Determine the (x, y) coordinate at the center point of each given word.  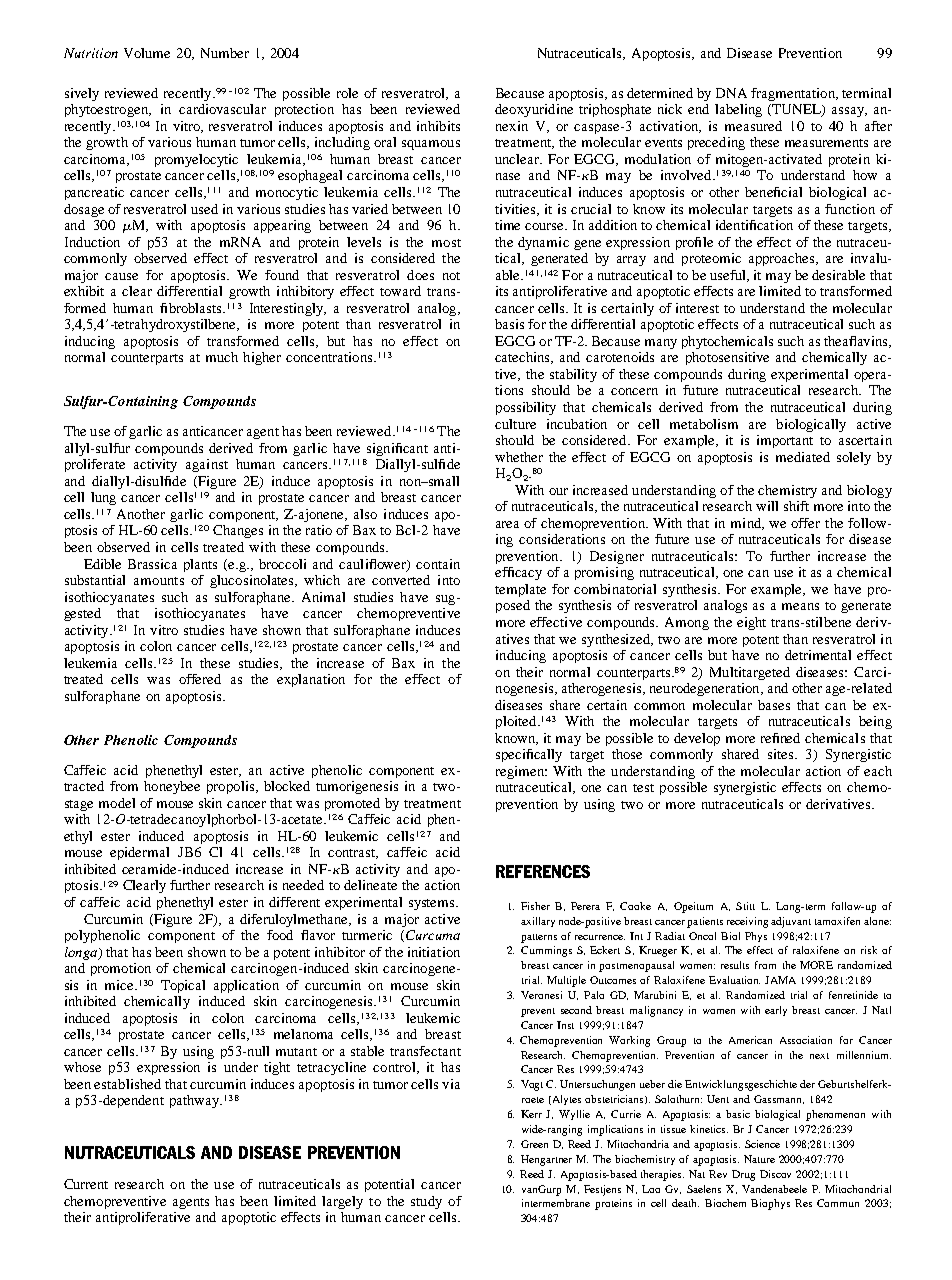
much (222, 357)
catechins (523, 358)
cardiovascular (222, 109)
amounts (159, 581)
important (785, 441)
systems (433, 904)
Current (86, 1184)
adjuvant (791, 922)
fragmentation (794, 94)
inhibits (438, 126)
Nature (759, 1159)
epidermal (139, 853)
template (520, 590)
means (800, 606)
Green (534, 1144)
